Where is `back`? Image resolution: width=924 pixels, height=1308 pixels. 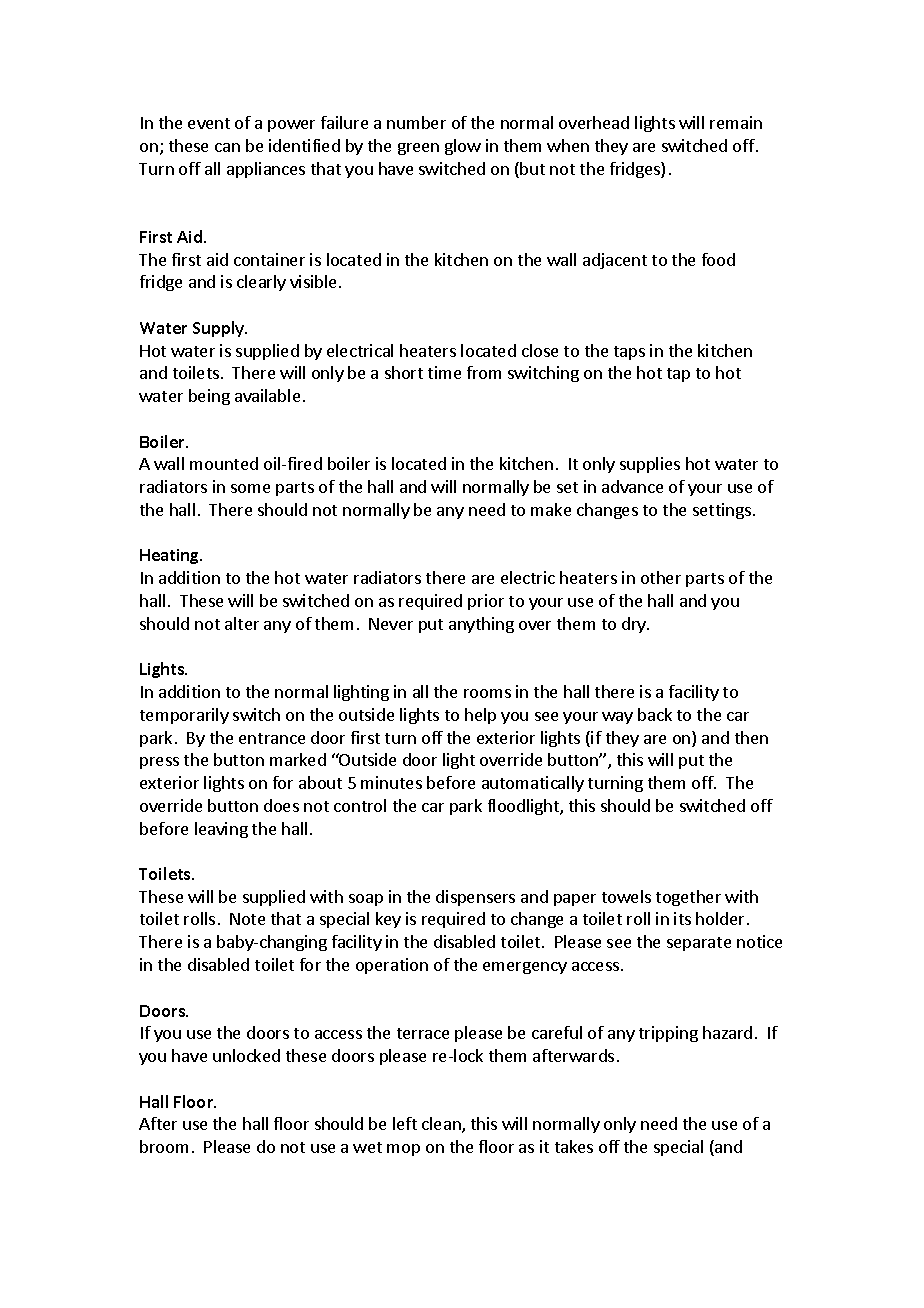 back is located at coordinates (655, 714).
